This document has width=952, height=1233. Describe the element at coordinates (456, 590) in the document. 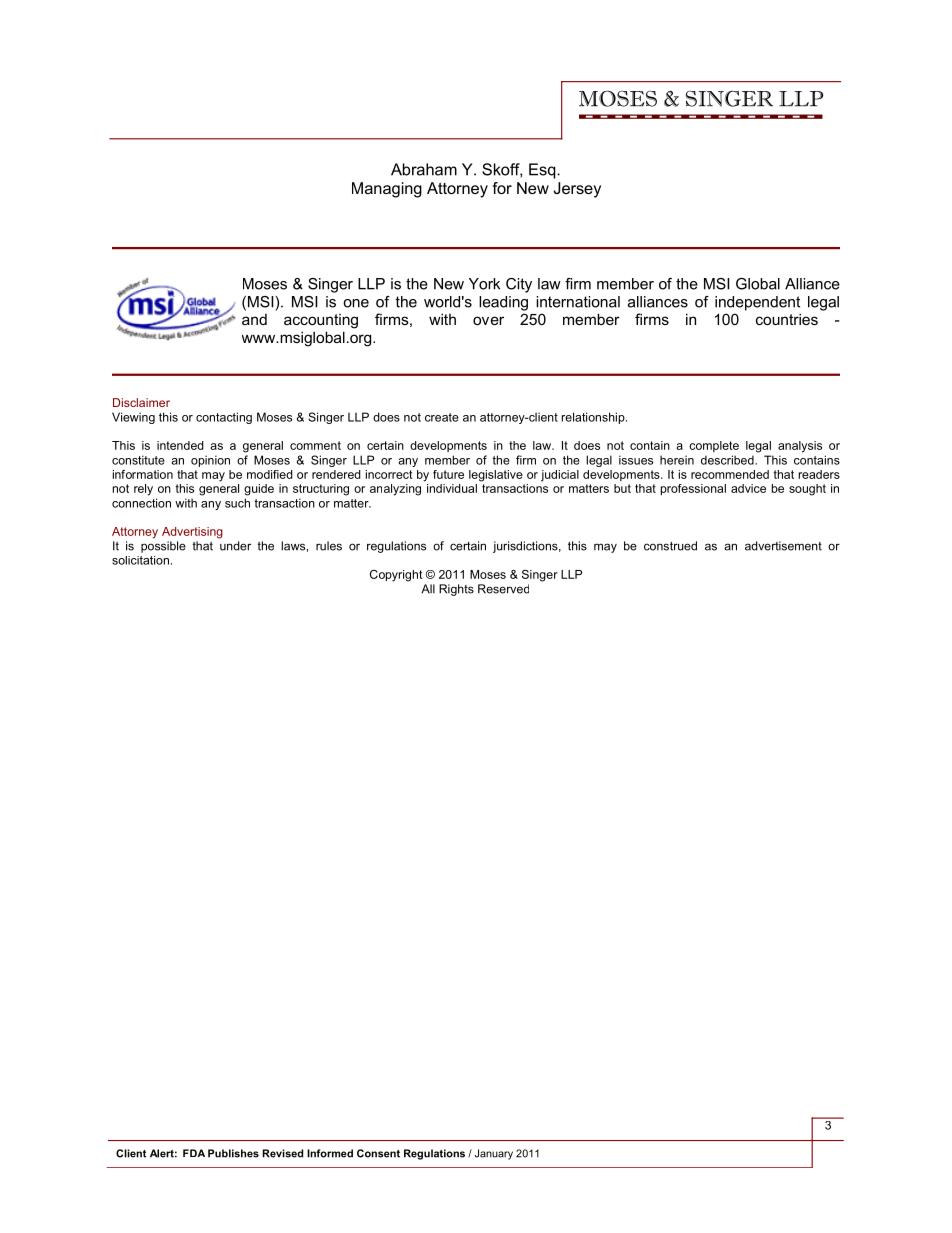

I see `Rights` at that location.
